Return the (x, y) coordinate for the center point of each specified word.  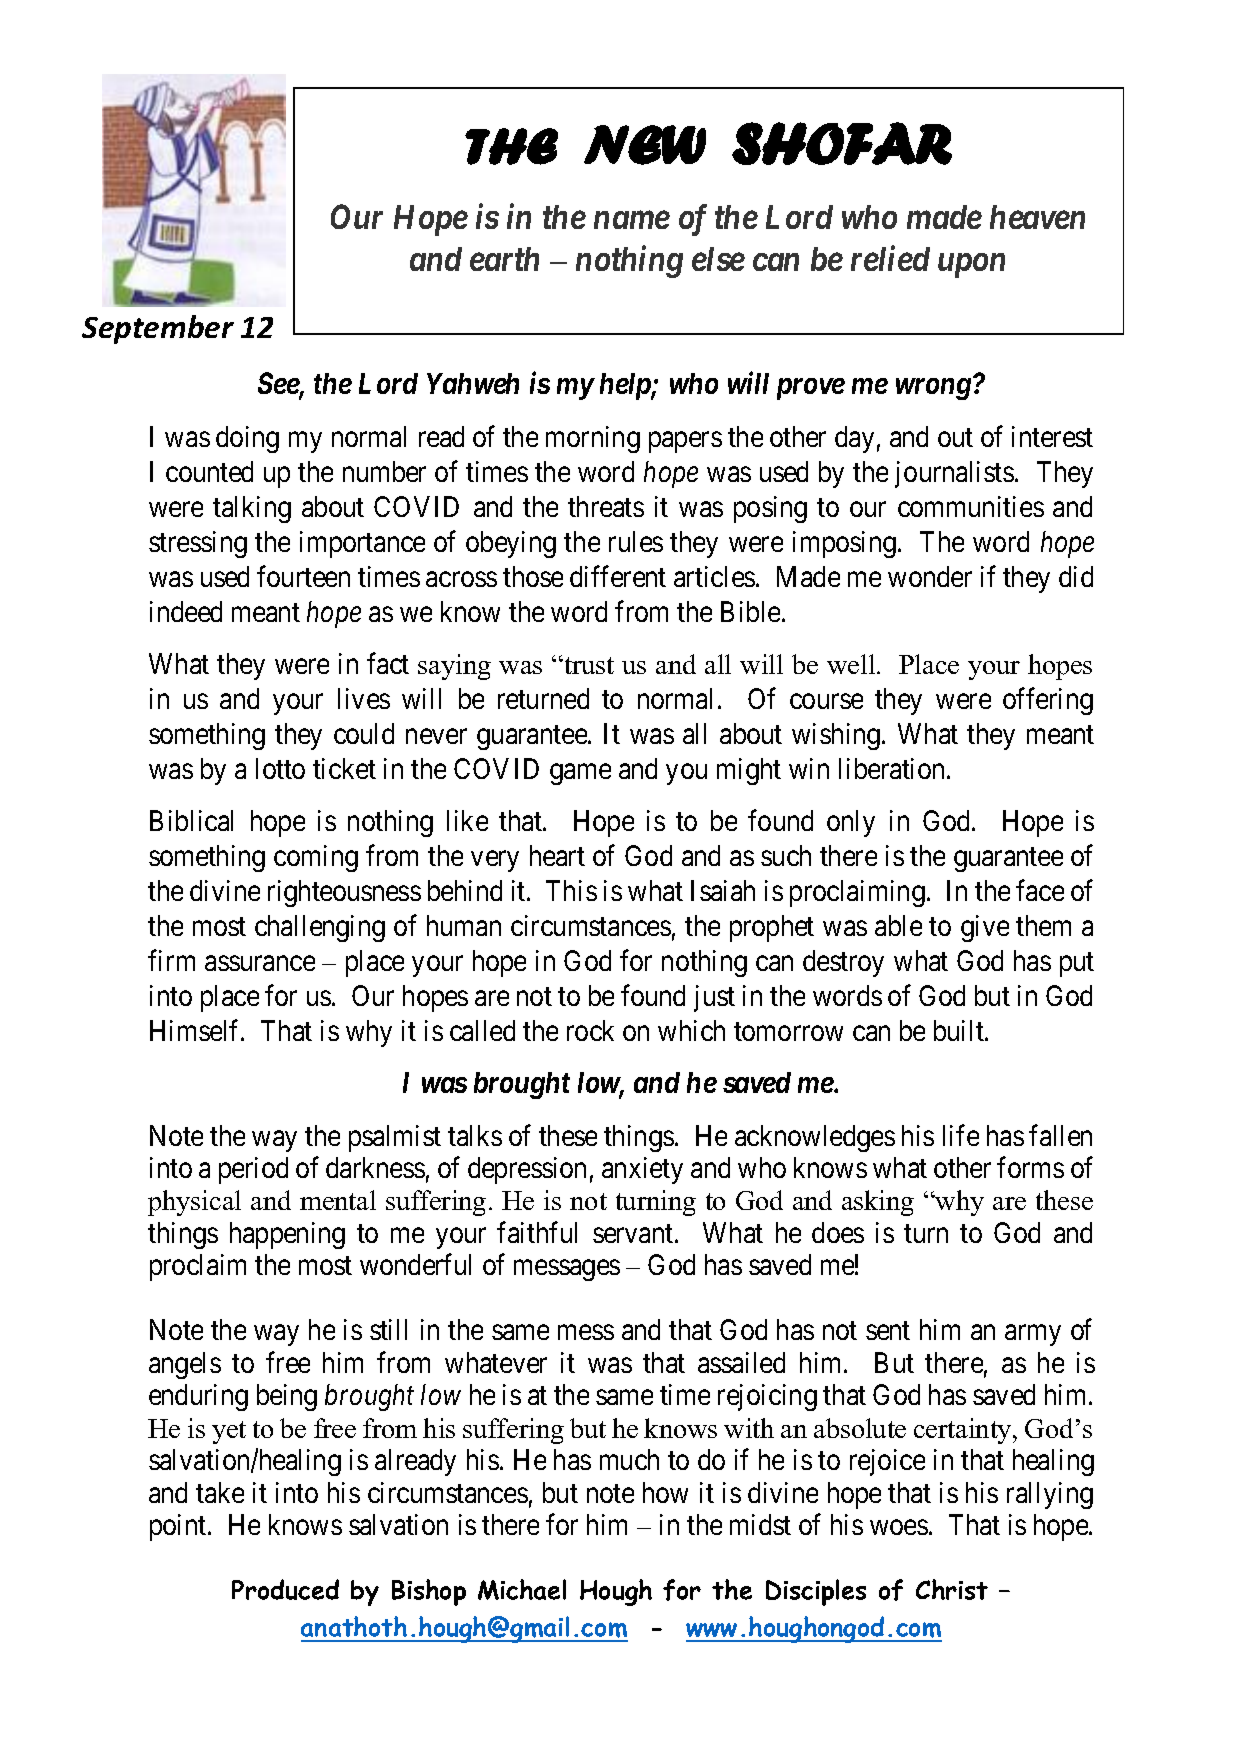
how (665, 1492)
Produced (285, 1589)
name (632, 220)
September (158, 329)
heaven (1037, 217)
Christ (952, 1589)
